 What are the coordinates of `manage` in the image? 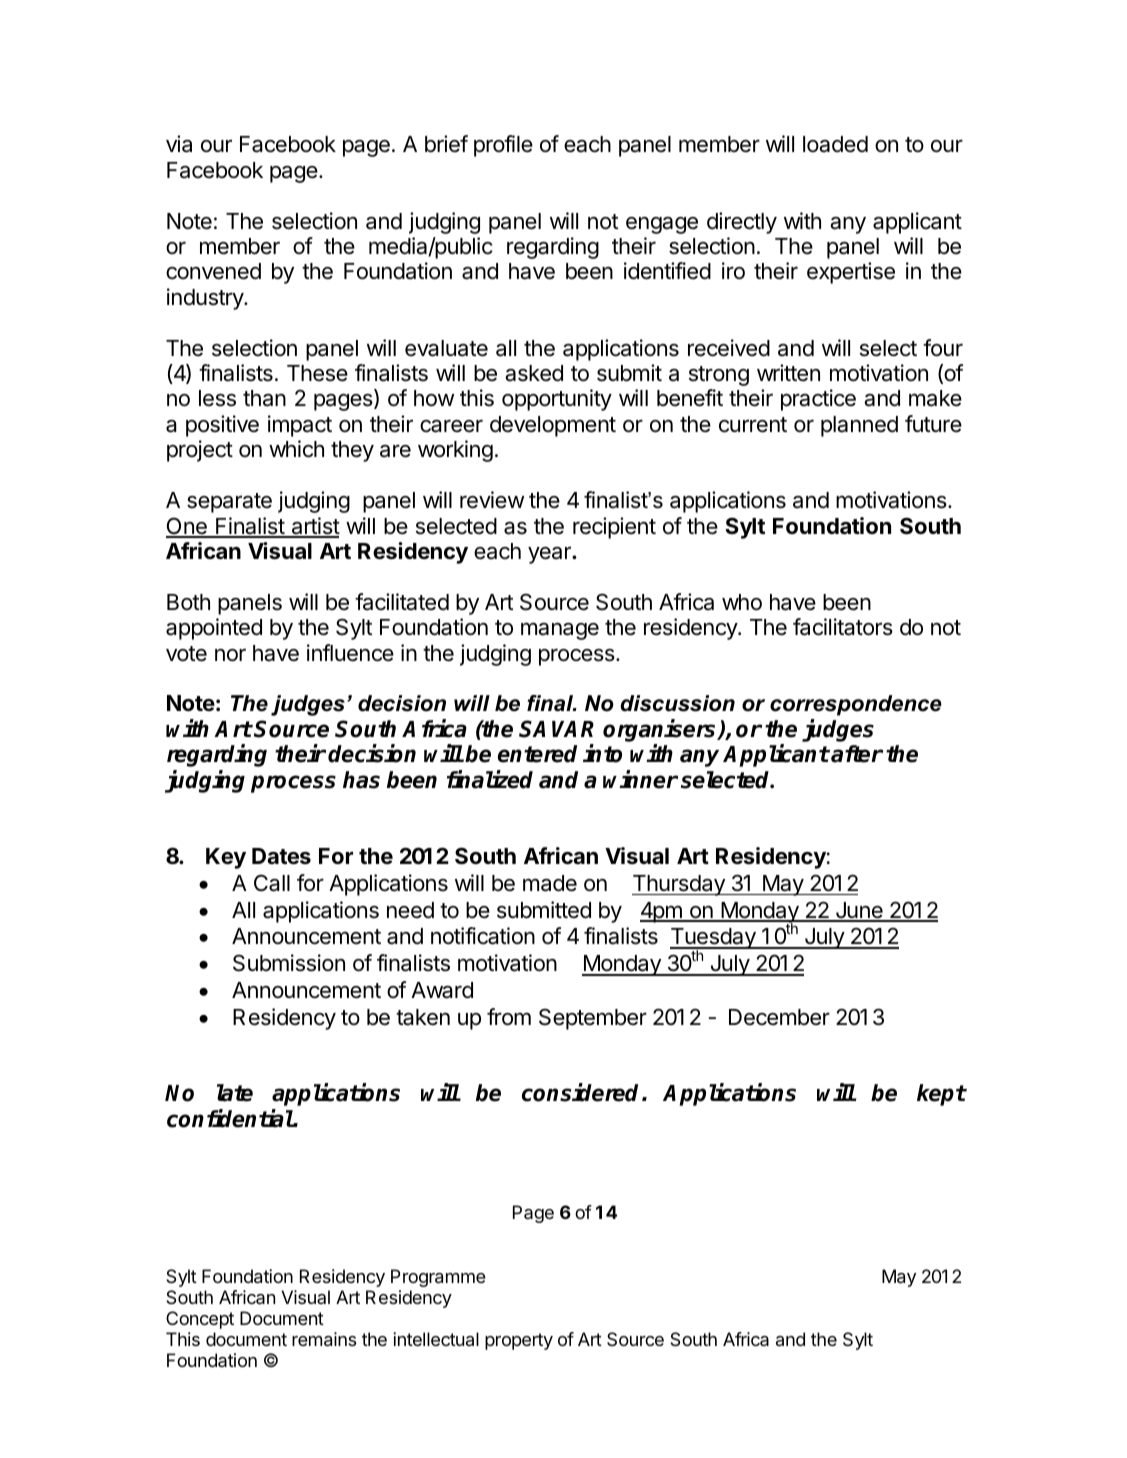 It's located at (560, 631).
